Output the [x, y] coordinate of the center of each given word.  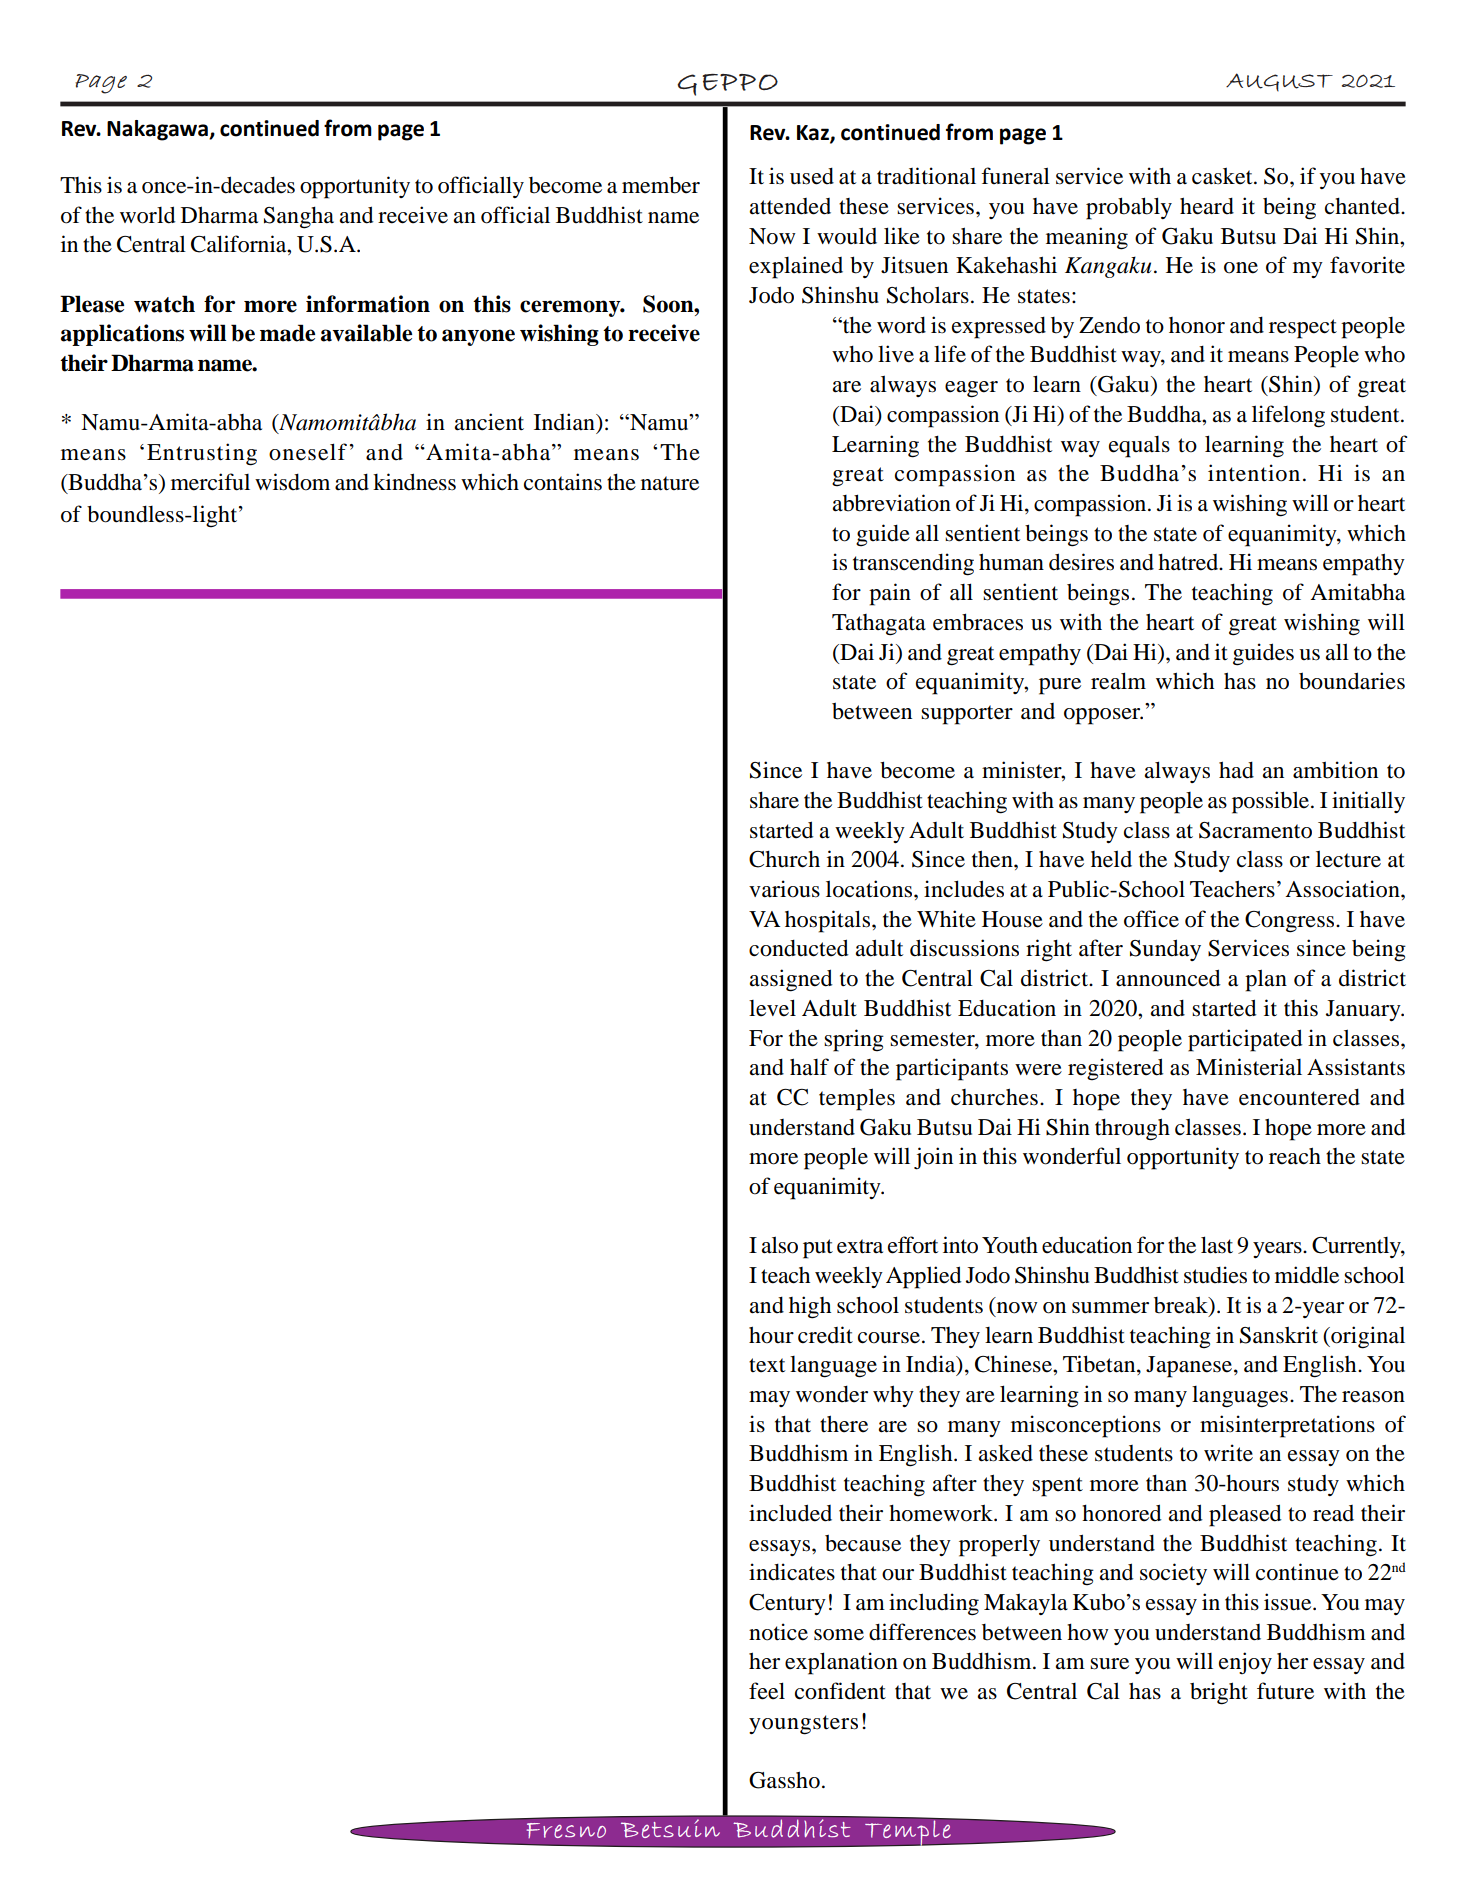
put [818, 1249]
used [812, 176]
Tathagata [879, 625]
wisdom [292, 482]
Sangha [299, 217]
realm [1118, 681]
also [780, 1245]
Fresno [566, 1830]
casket [1223, 176]
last [1217, 1245]
